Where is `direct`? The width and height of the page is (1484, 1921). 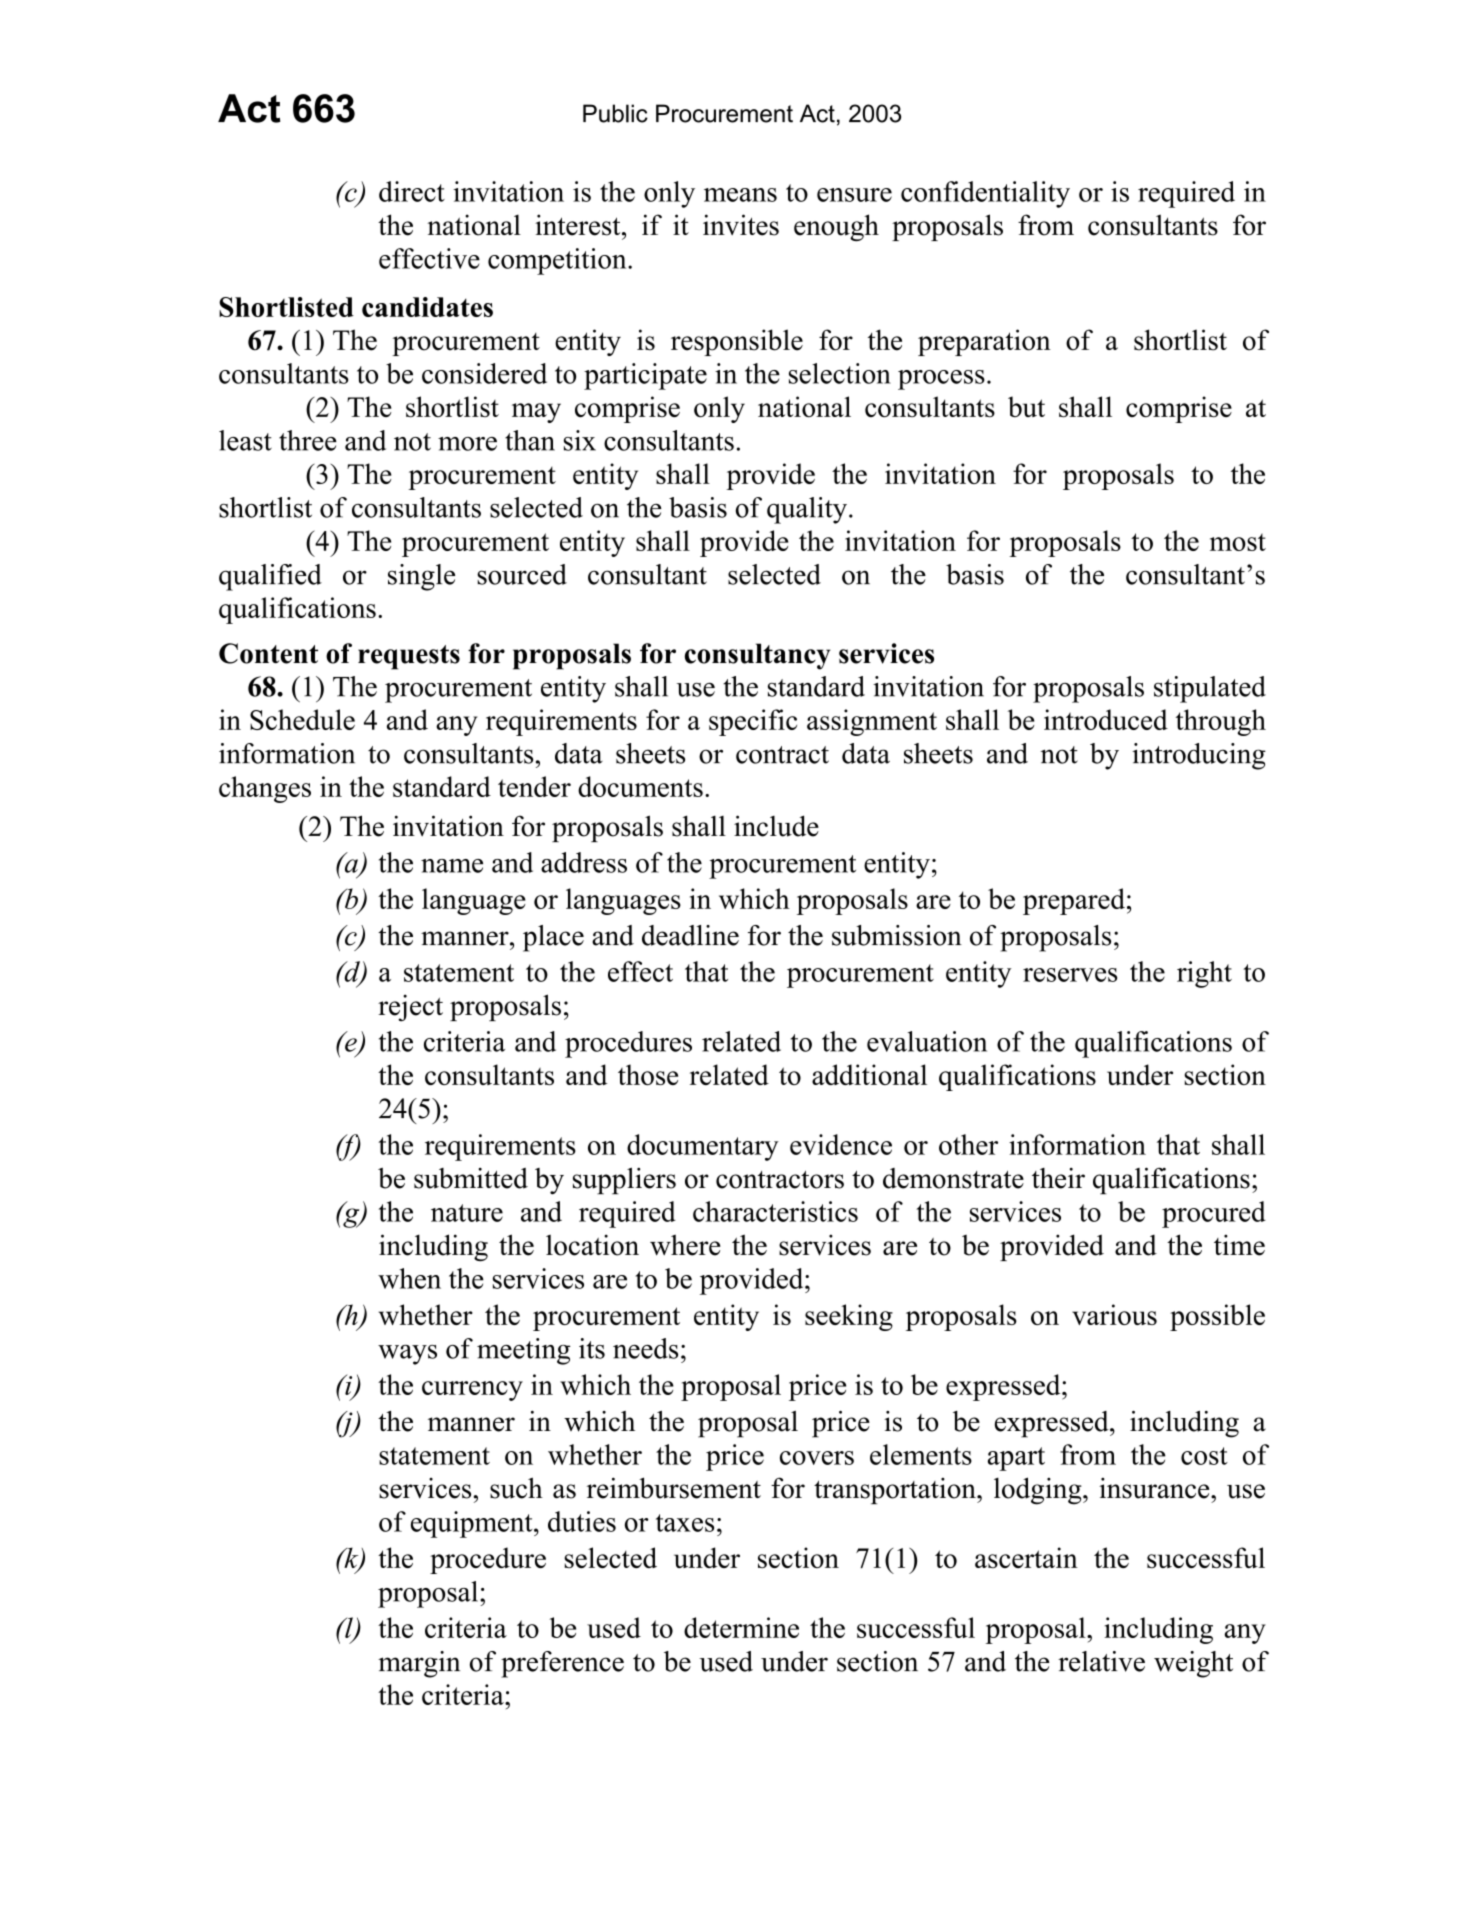 direct is located at coordinates (412, 191).
